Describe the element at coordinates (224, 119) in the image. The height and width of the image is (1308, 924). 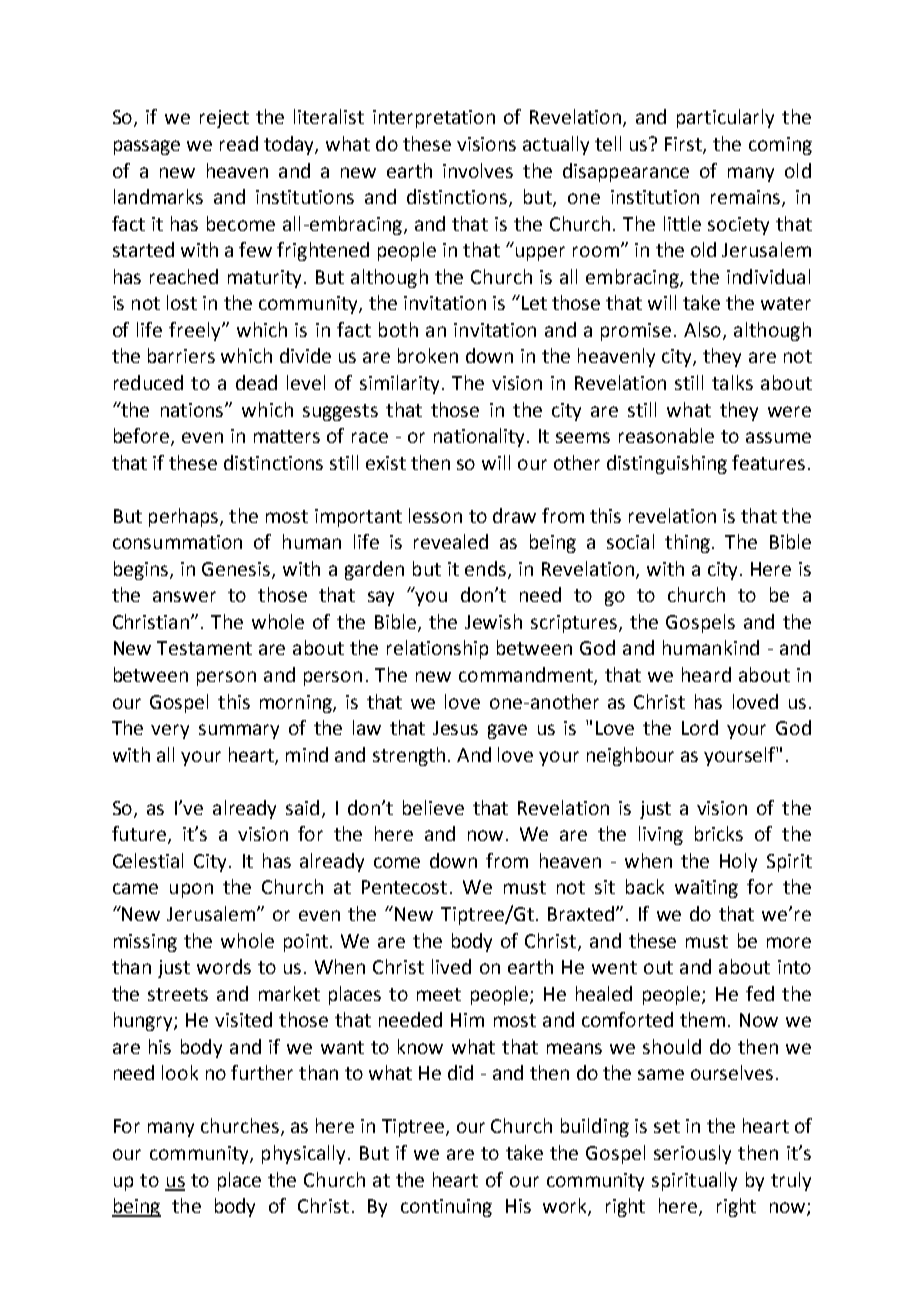
I see `reject` at that location.
